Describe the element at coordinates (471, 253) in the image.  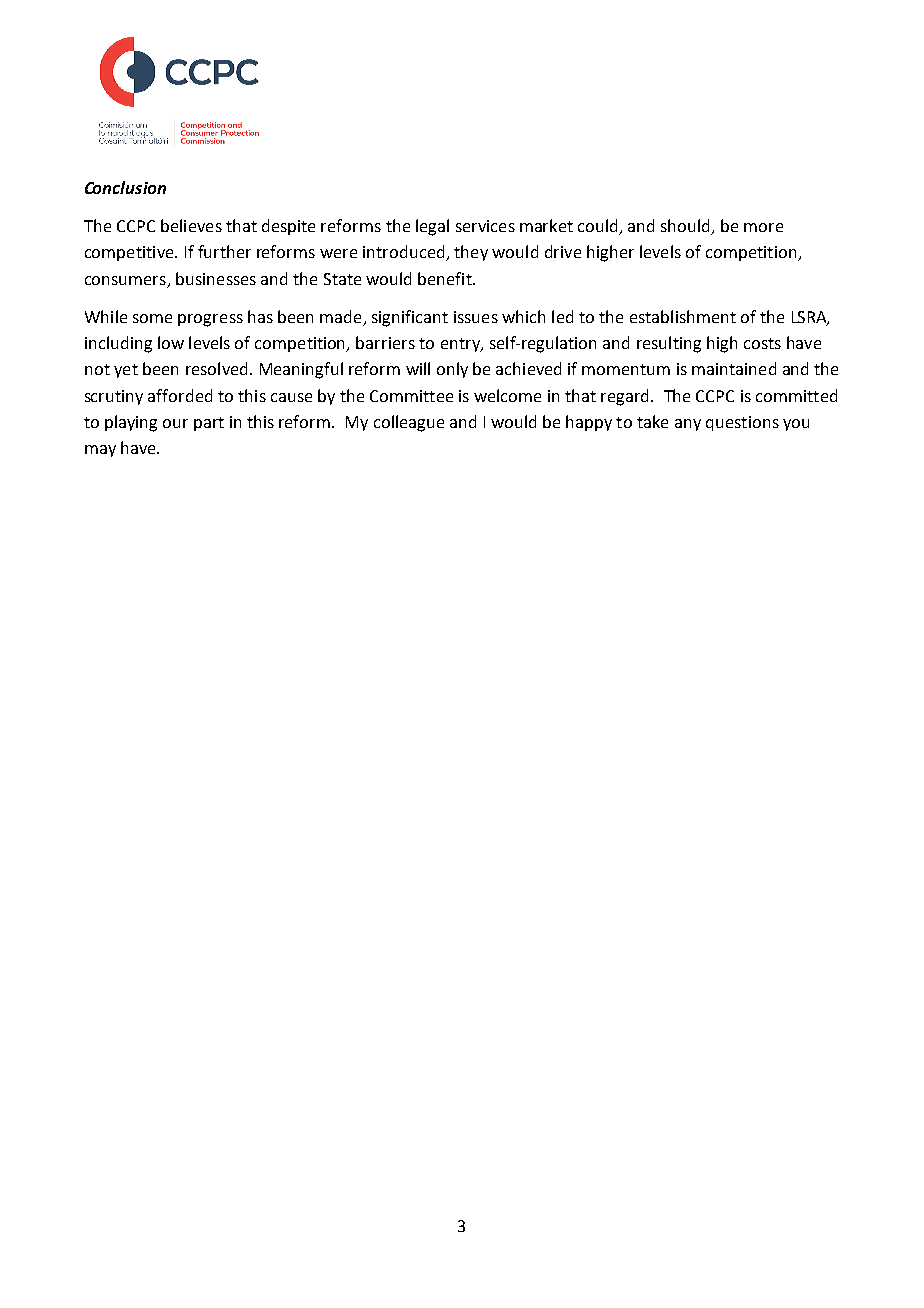
I see `they` at that location.
